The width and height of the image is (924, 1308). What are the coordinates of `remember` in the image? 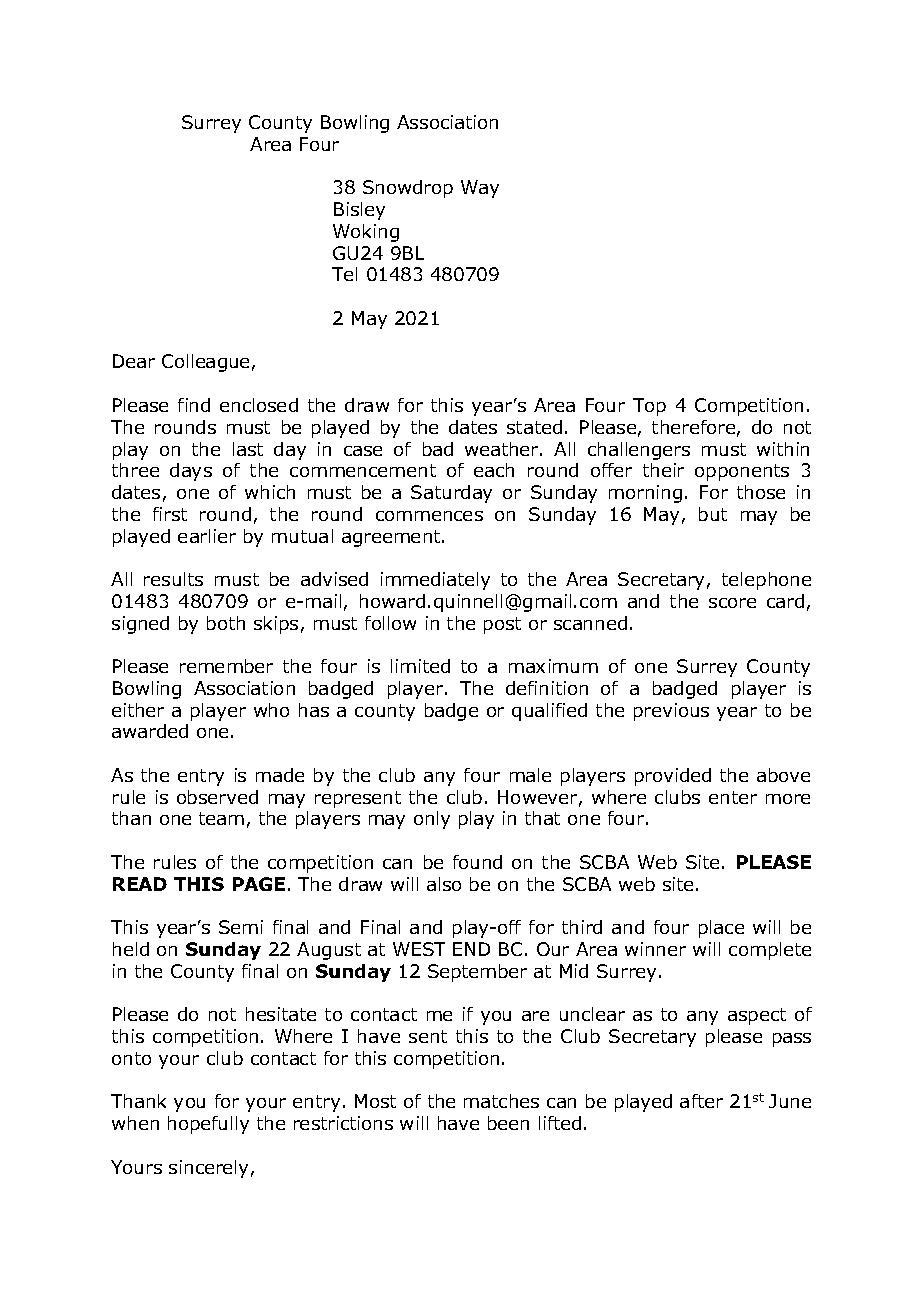 It's located at (226, 666).
